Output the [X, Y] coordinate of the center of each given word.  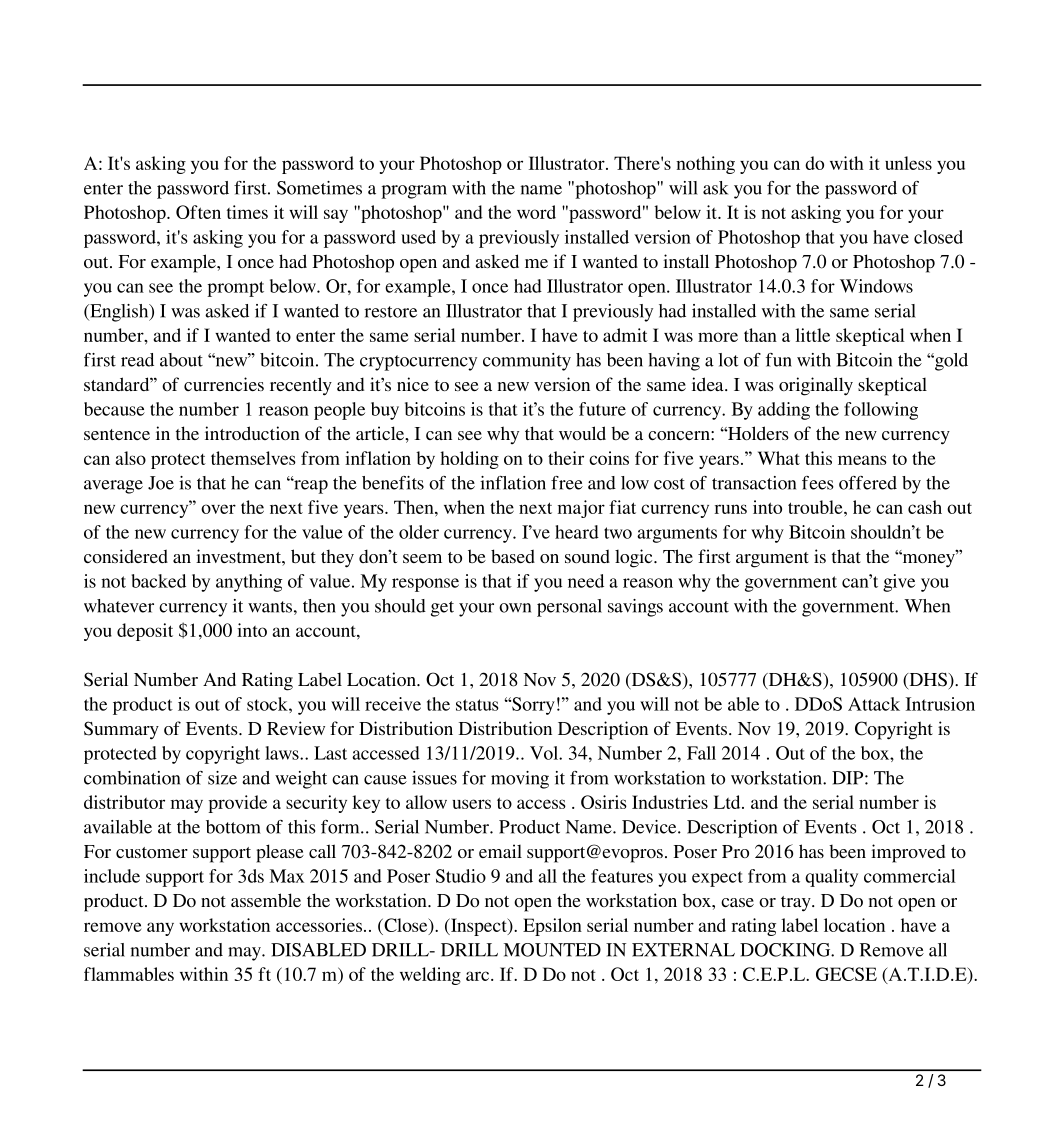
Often [198, 212]
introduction [252, 433]
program [414, 192]
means [862, 460]
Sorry [532, 706]
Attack [874, 704]
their [566, 458]
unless [908, 163]
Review [296, 728]
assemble [266, 900]
